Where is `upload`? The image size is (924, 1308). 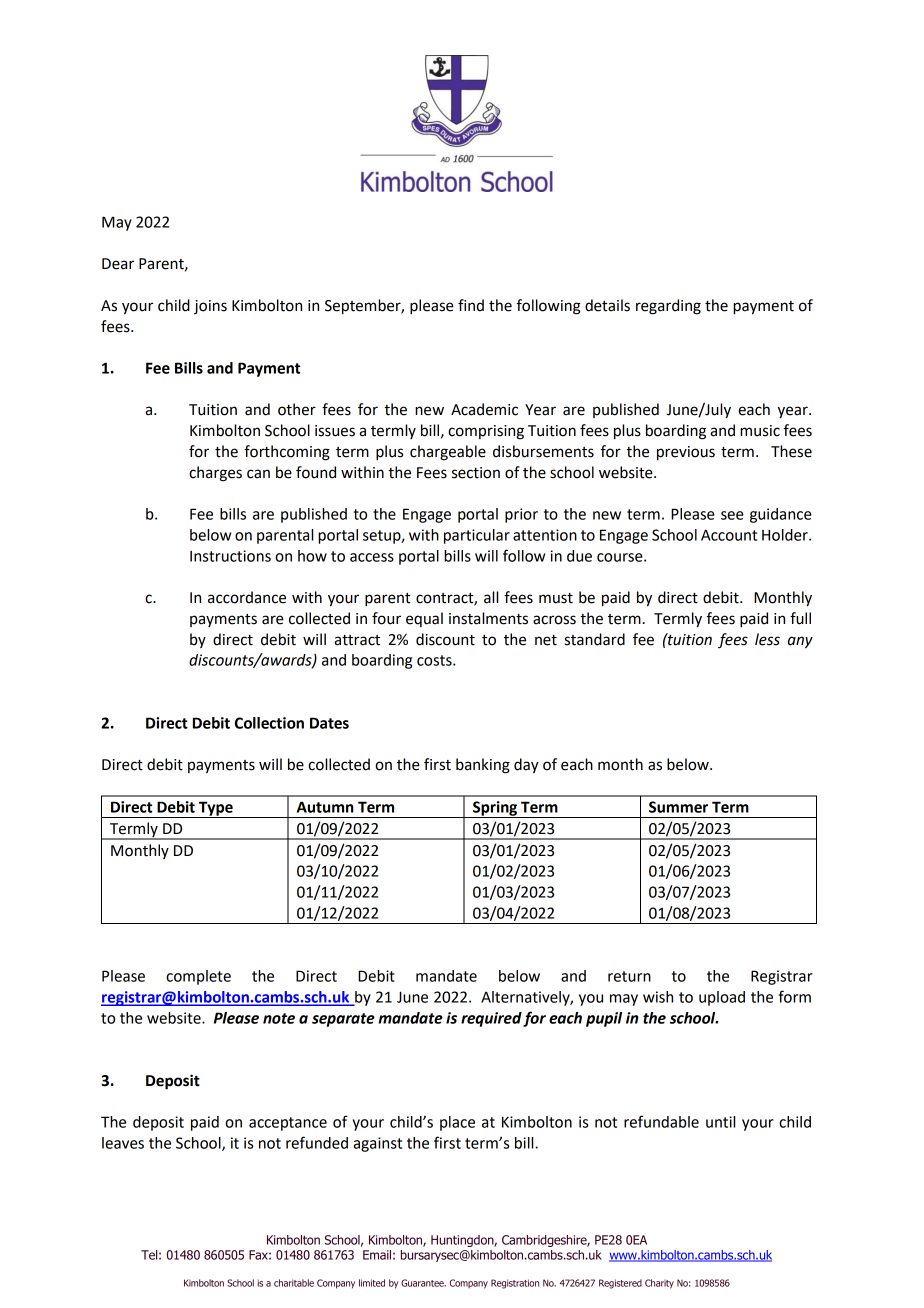 upload is located at coordinates (722, 998).
